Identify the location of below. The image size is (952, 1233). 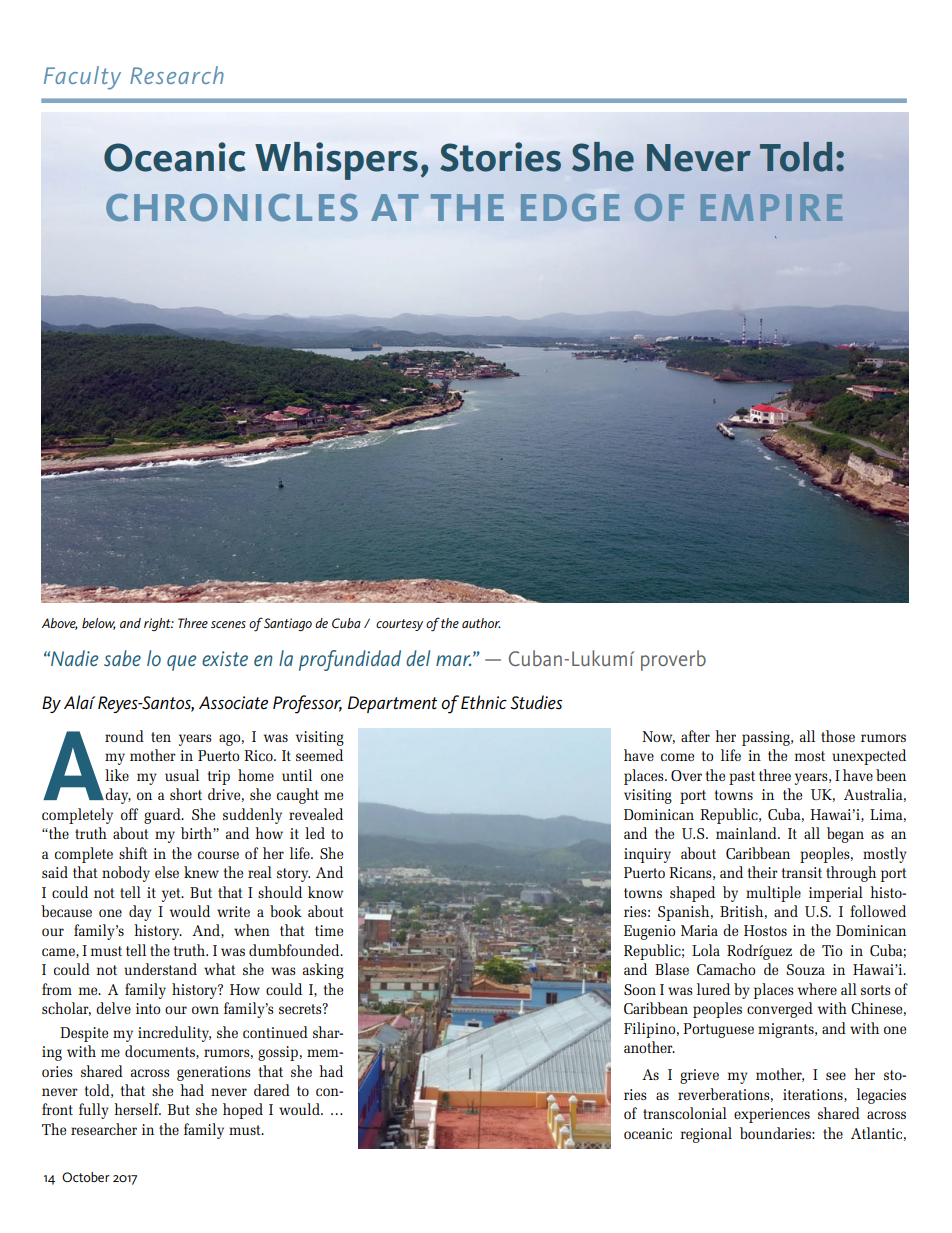
(99, 624).
